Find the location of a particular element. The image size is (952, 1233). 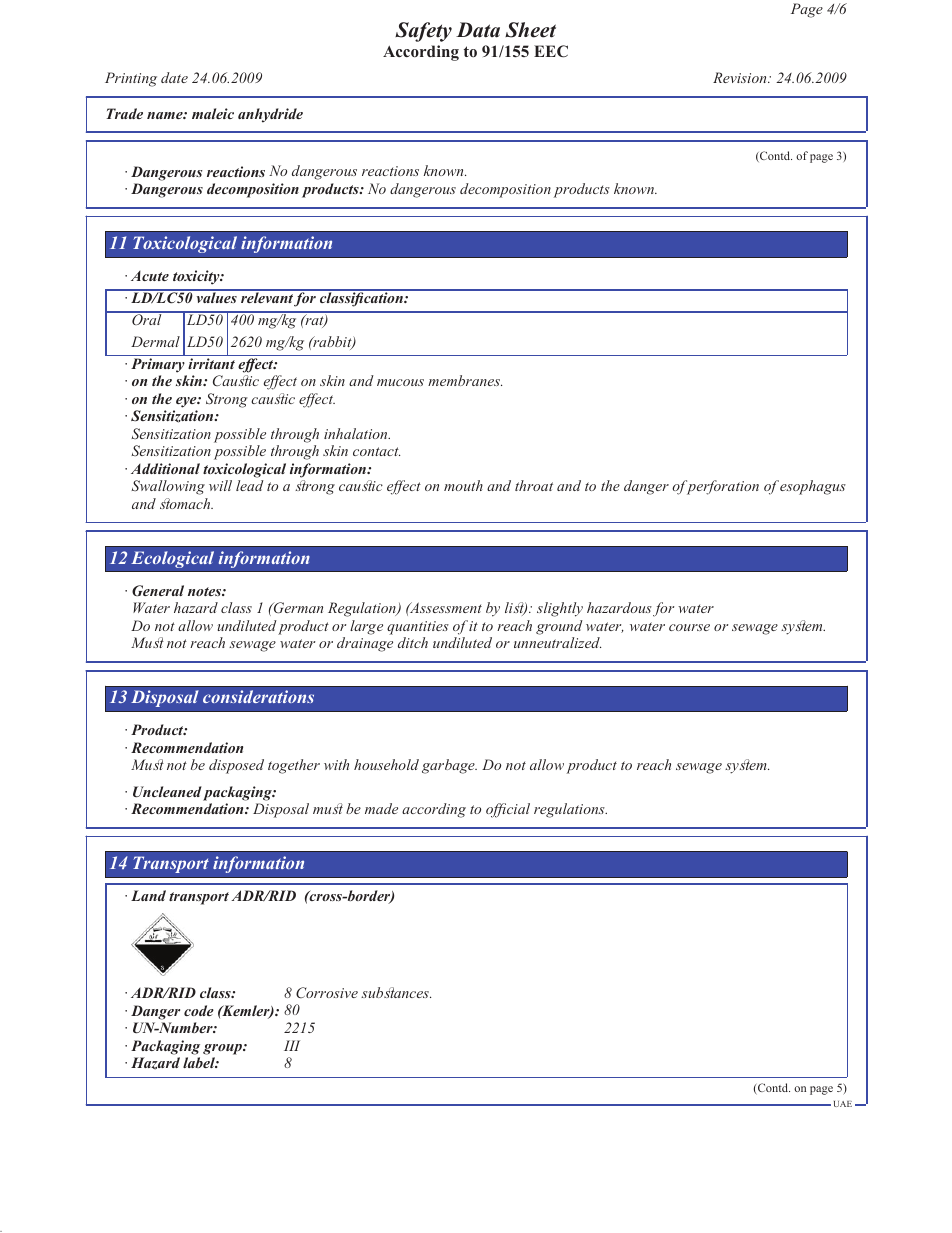

Dermal is located at coordinates (155, 341).
